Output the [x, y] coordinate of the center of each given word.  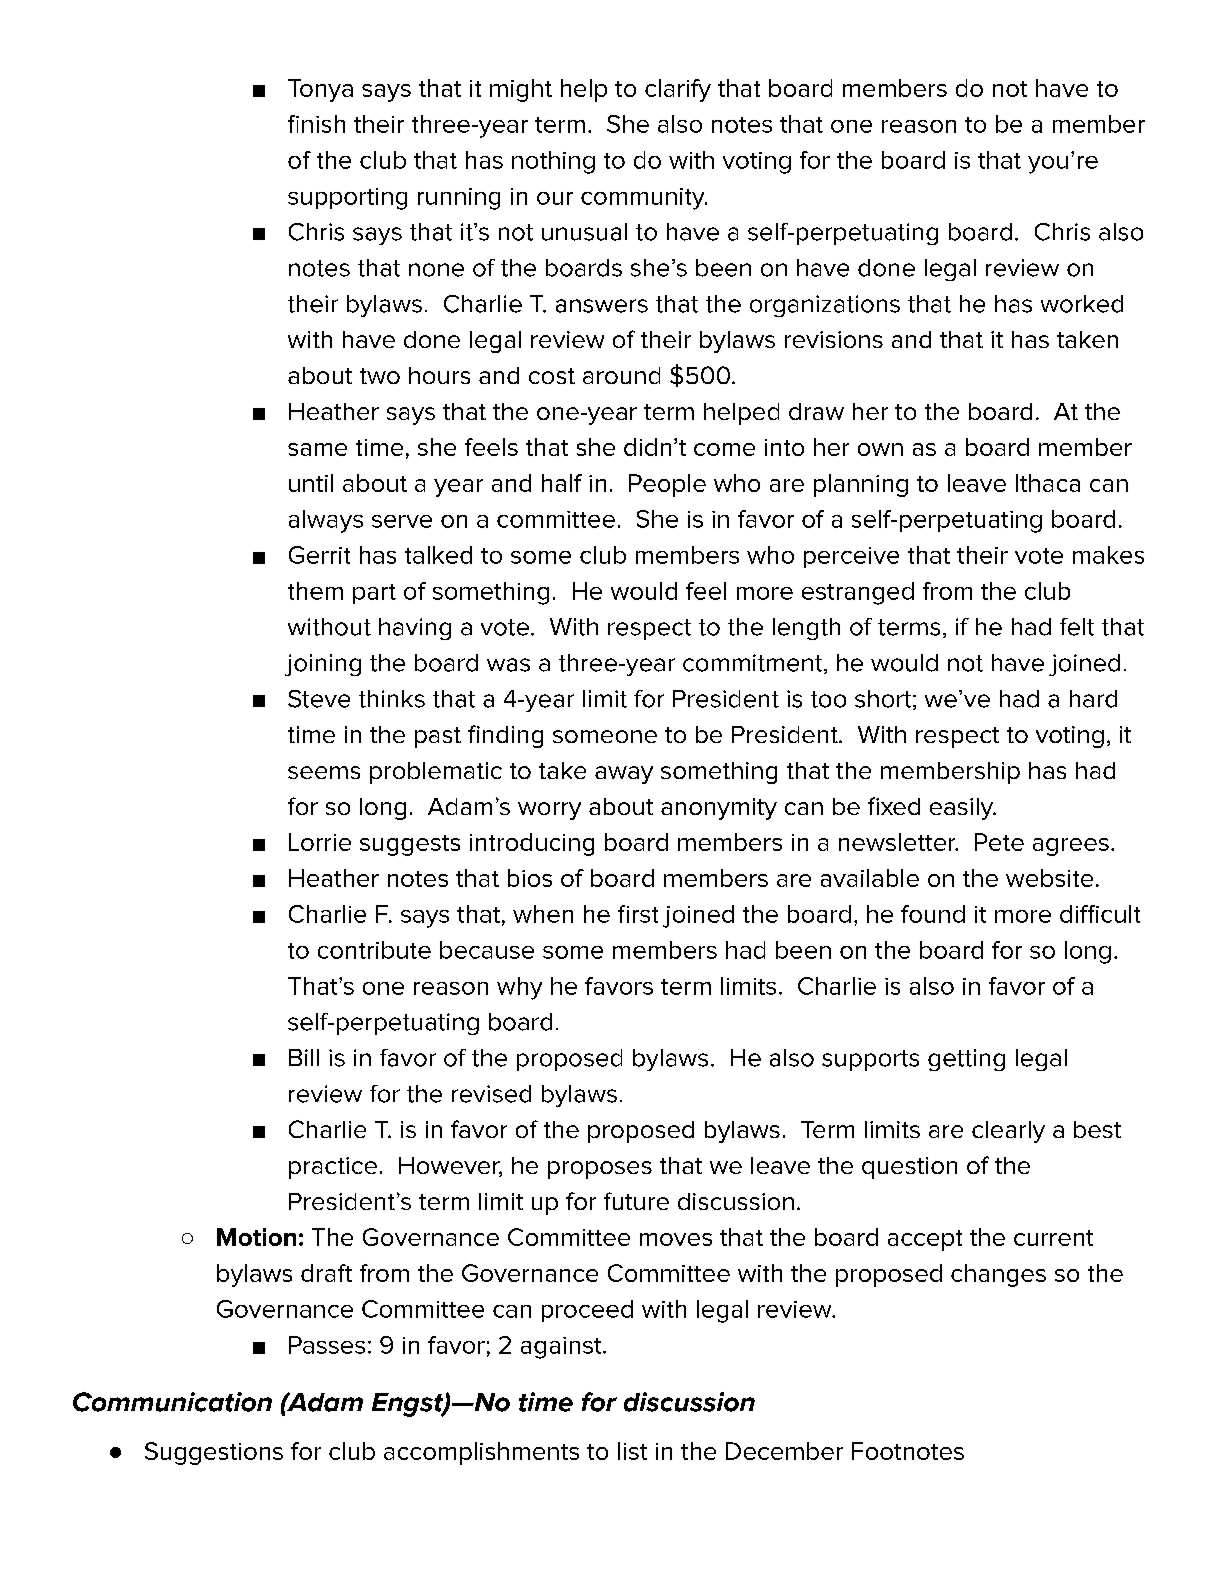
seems [324, 772]
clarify [678, 90]
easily [963, 809]
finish [316, 124]
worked [1082, 304]
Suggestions [214, 1453]
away [624, 775]
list [632, 1451]
